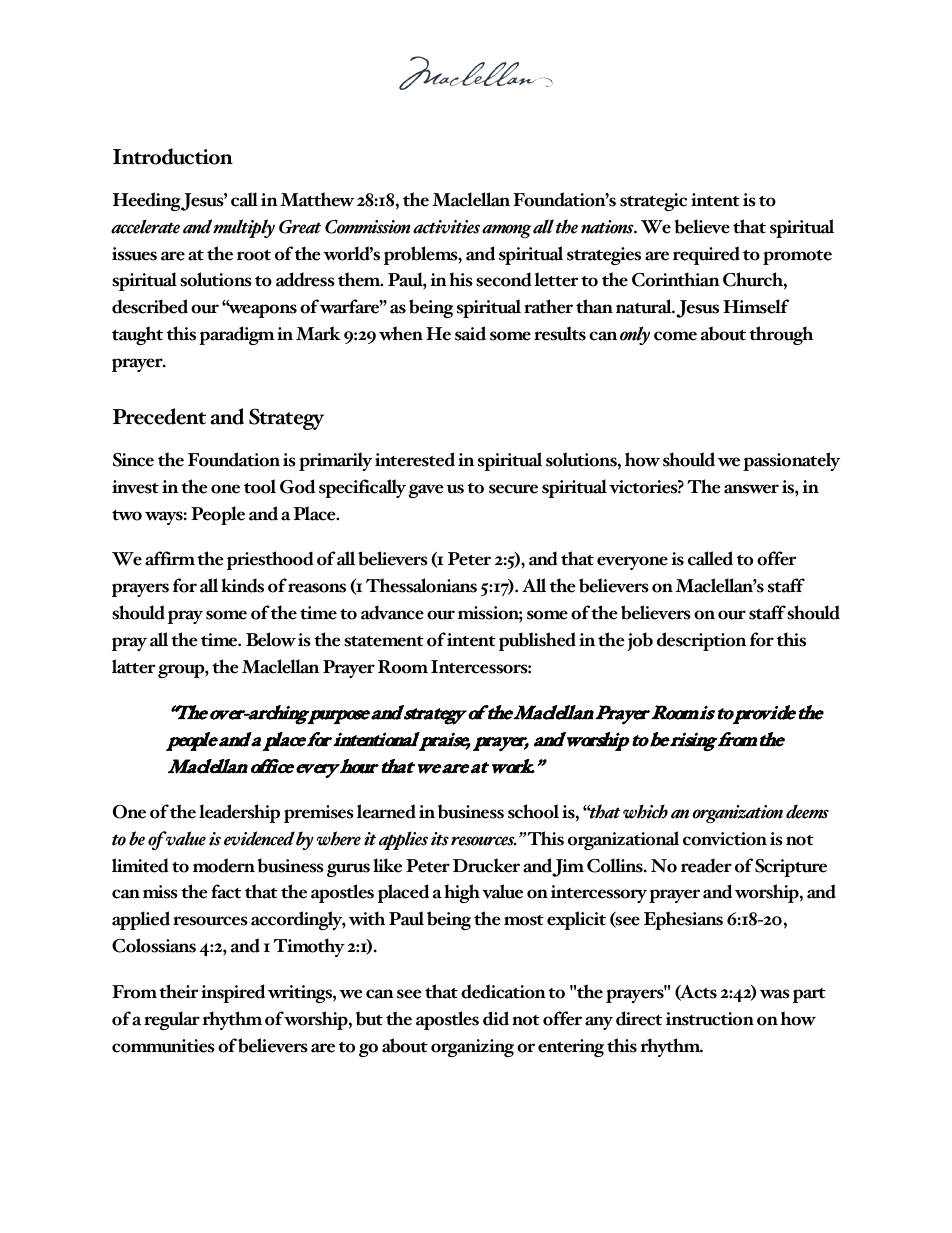 Image resolution: width=952 pixels, height=1233 pixels. I want to click on did, so click(496, 1018).
